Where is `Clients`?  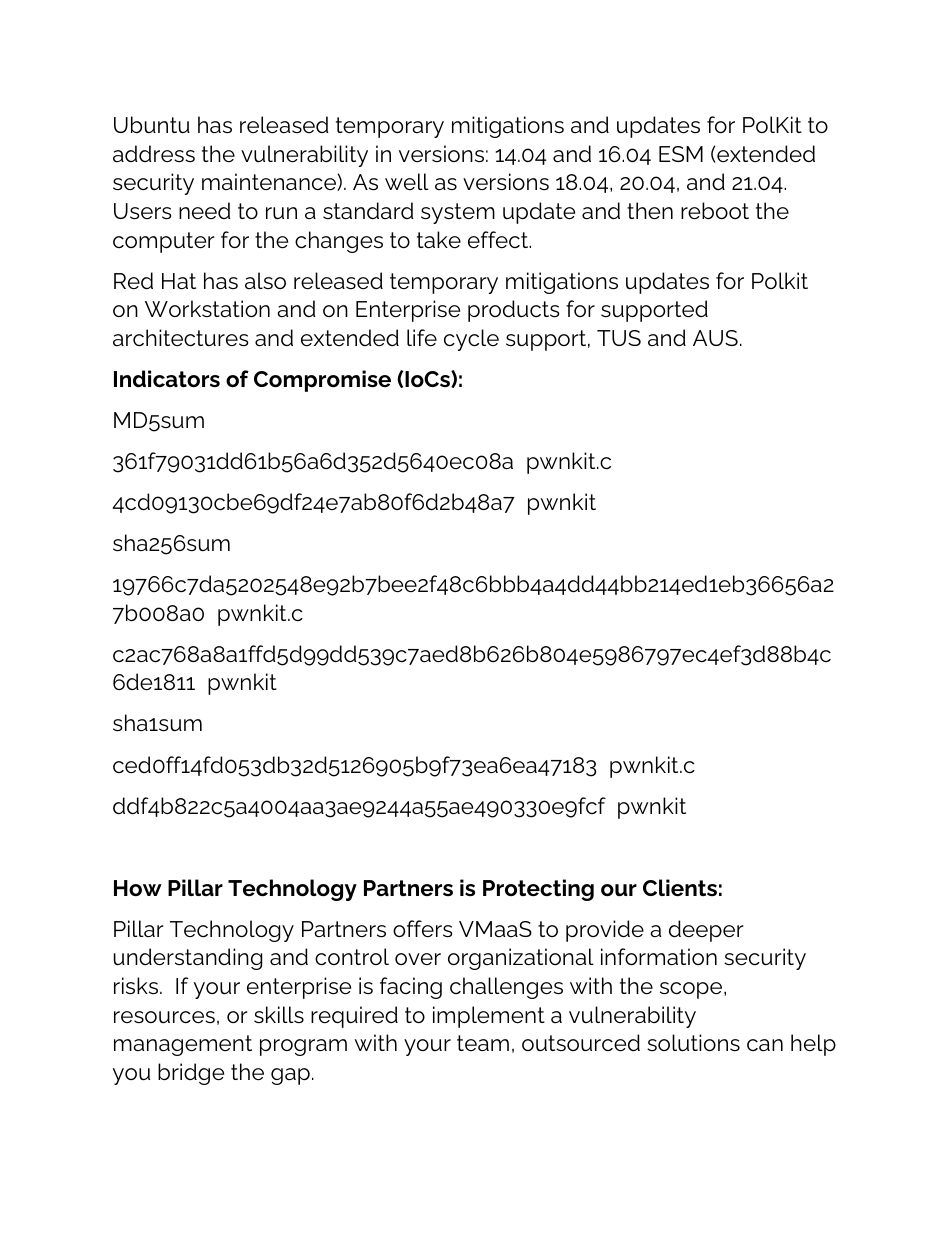 Clients is located at coordinates (680, 887).
